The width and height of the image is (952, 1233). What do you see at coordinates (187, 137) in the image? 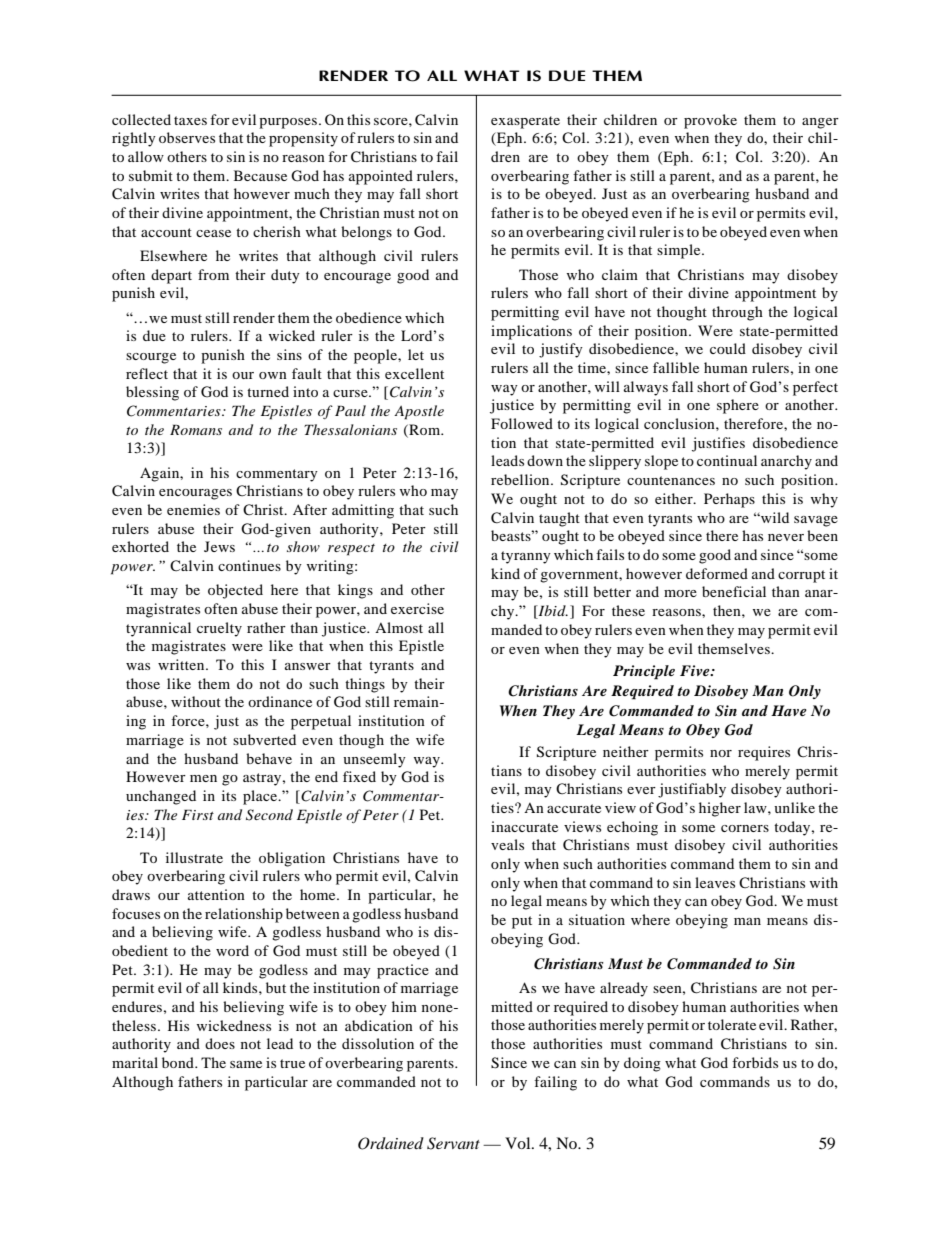
I see `observes` at bounding box center [187, 137].
